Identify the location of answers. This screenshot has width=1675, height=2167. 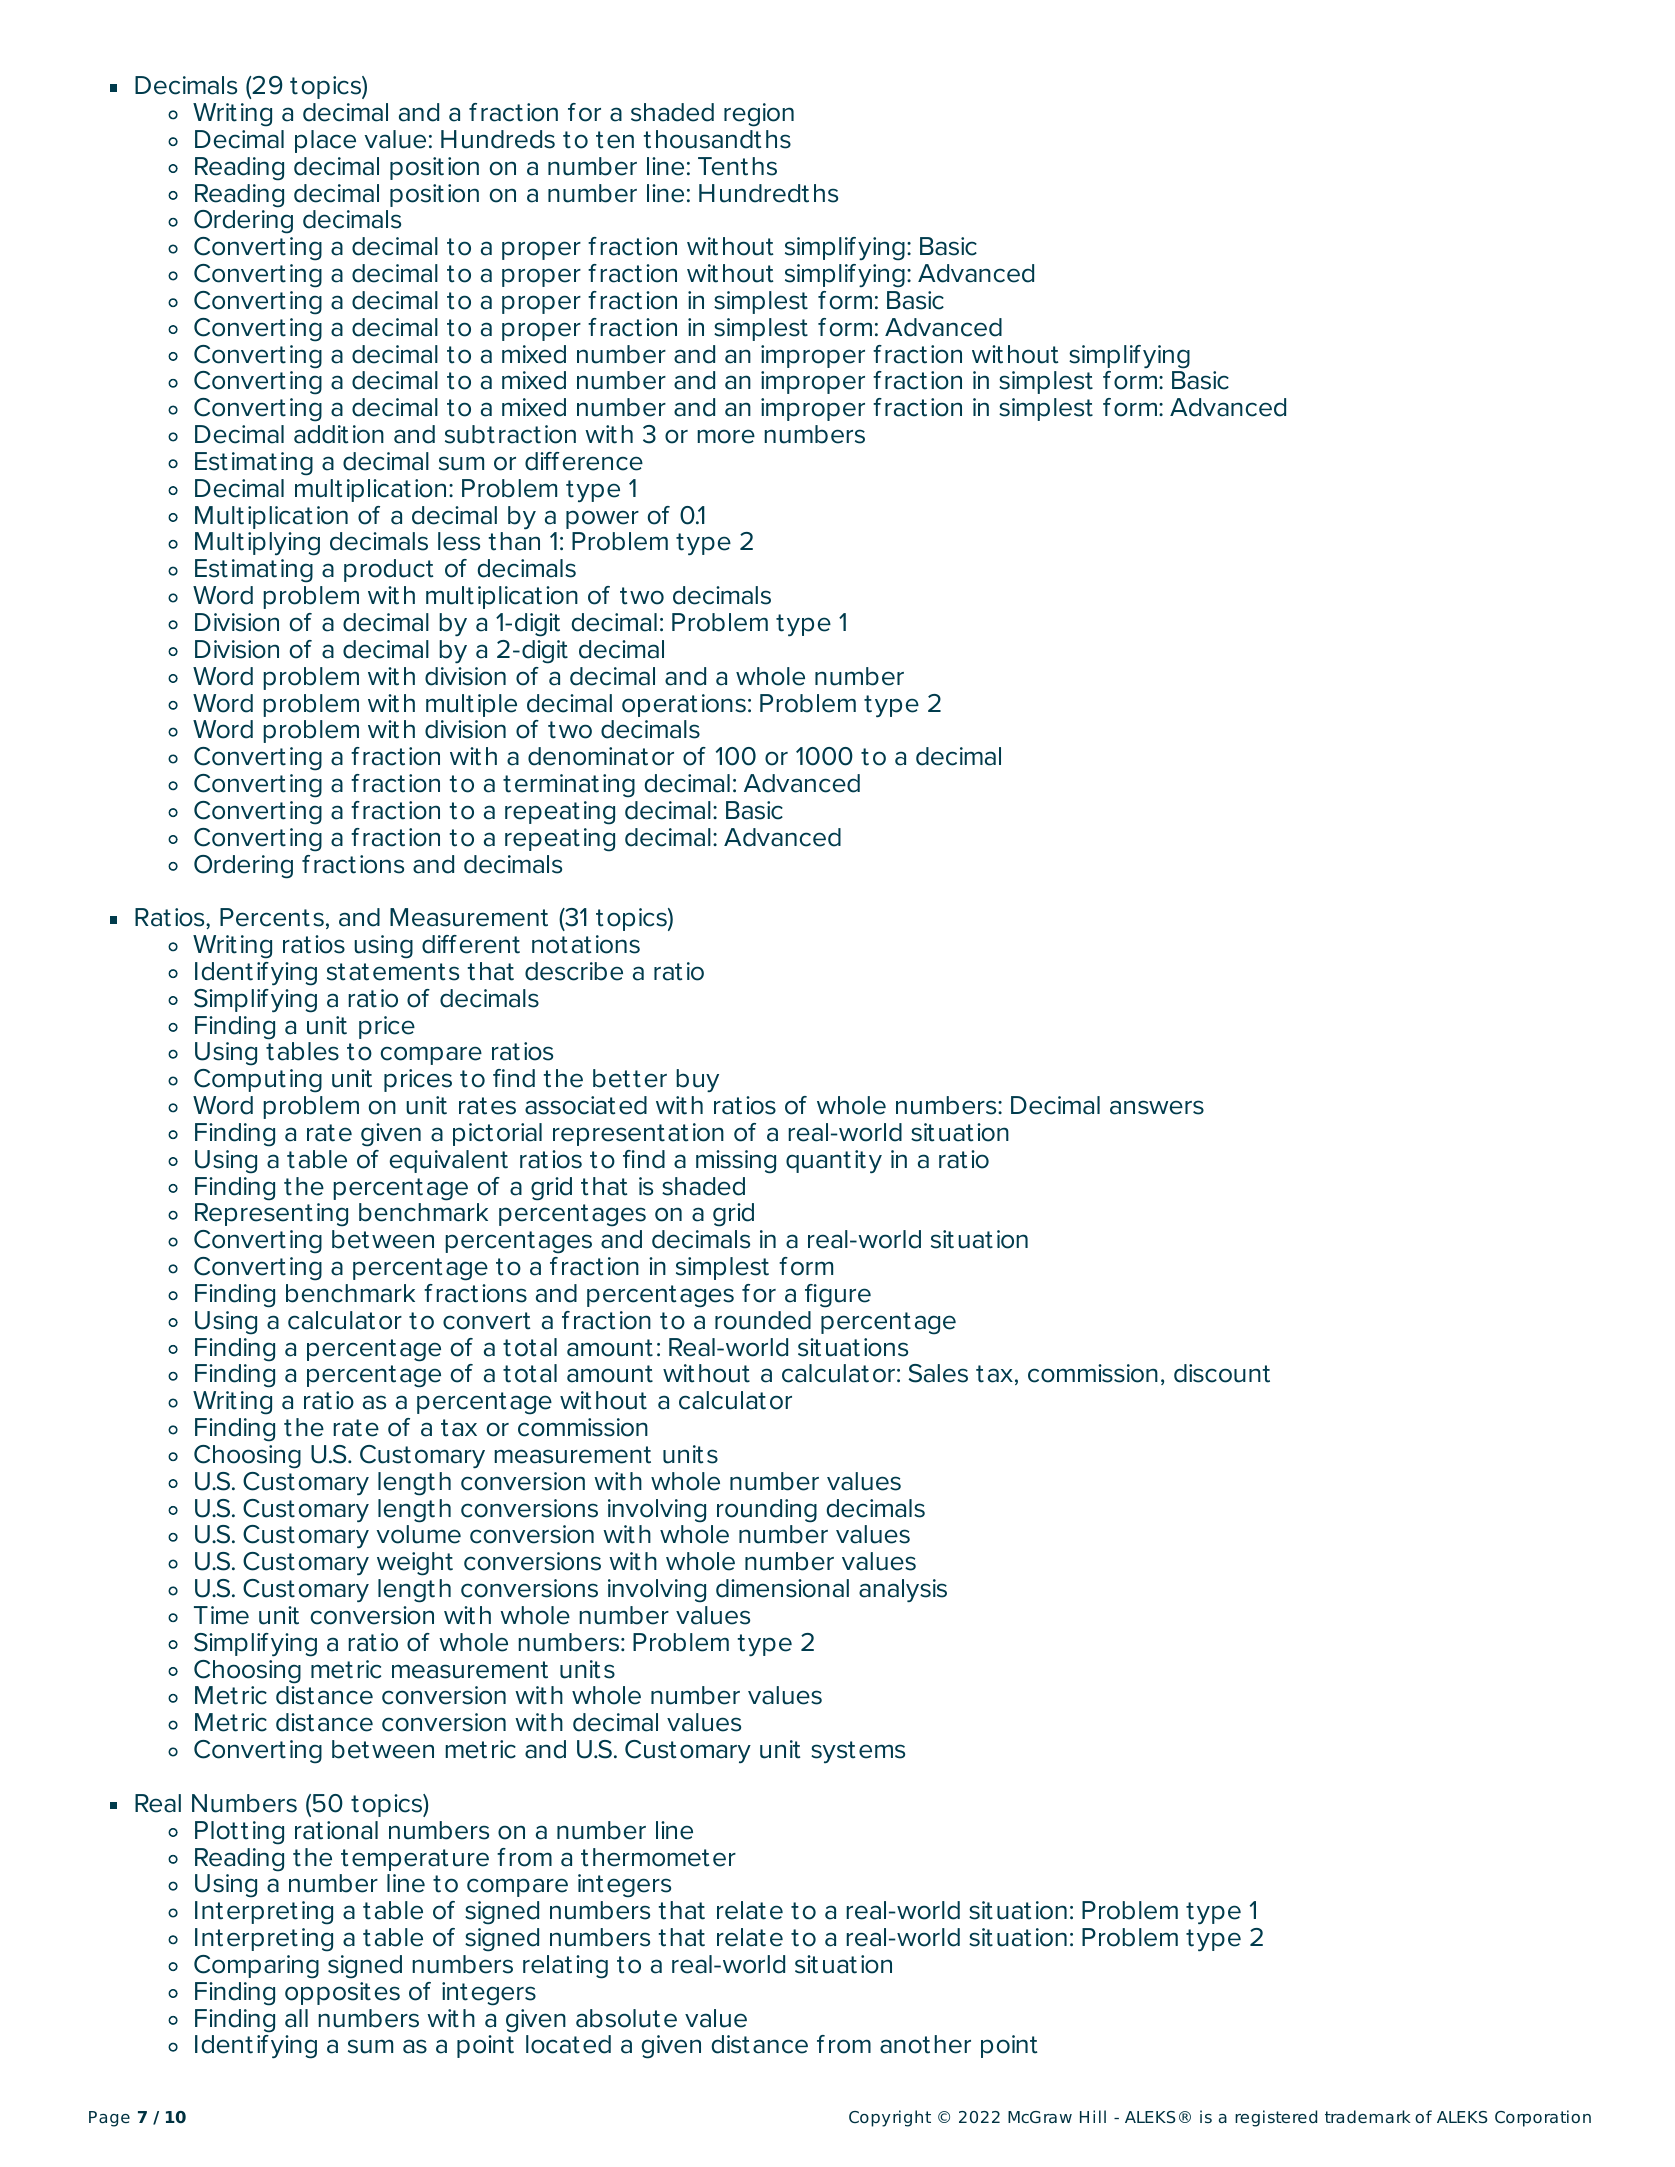
(1157, 1107).
